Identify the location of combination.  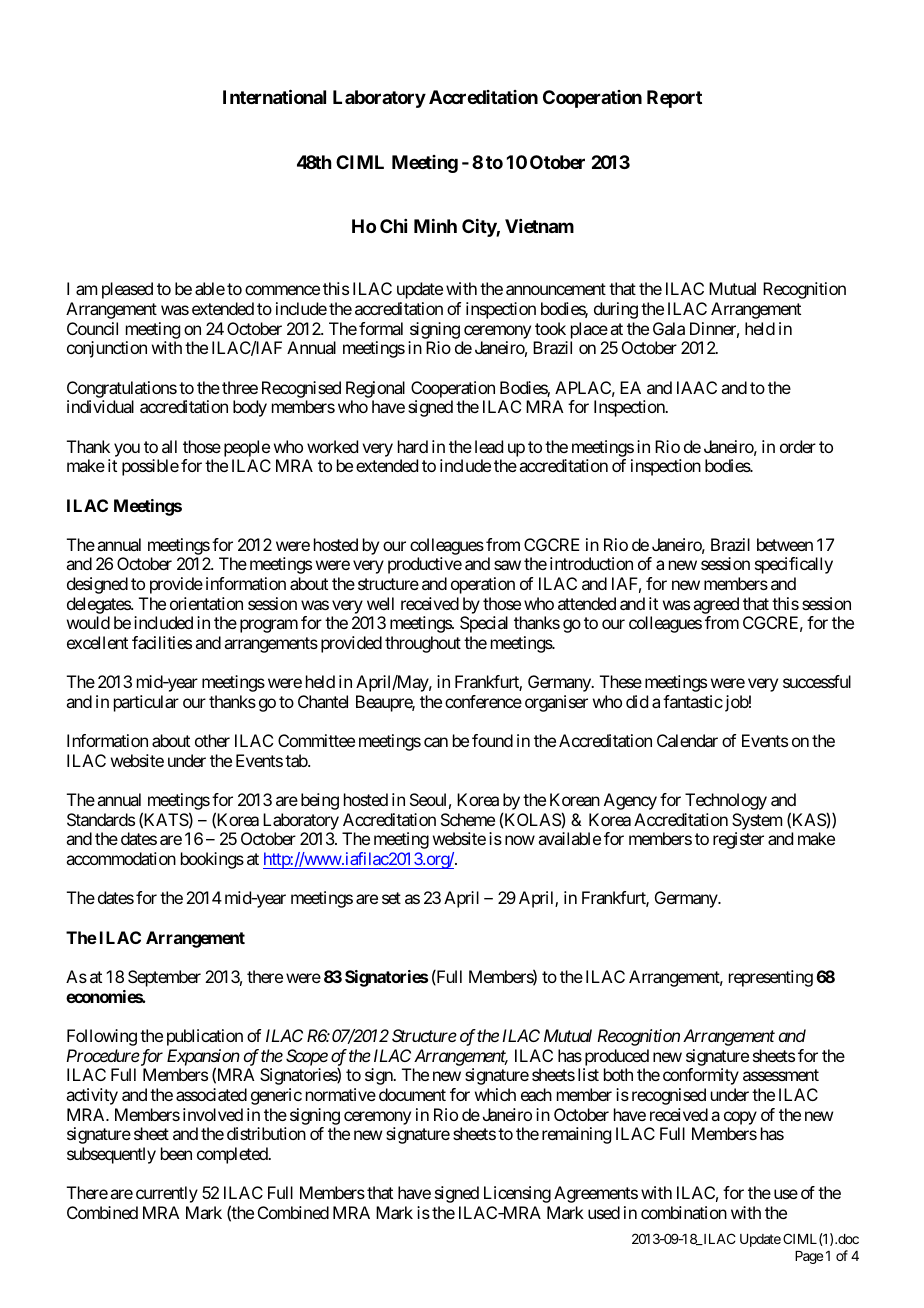
(684, 1212).
